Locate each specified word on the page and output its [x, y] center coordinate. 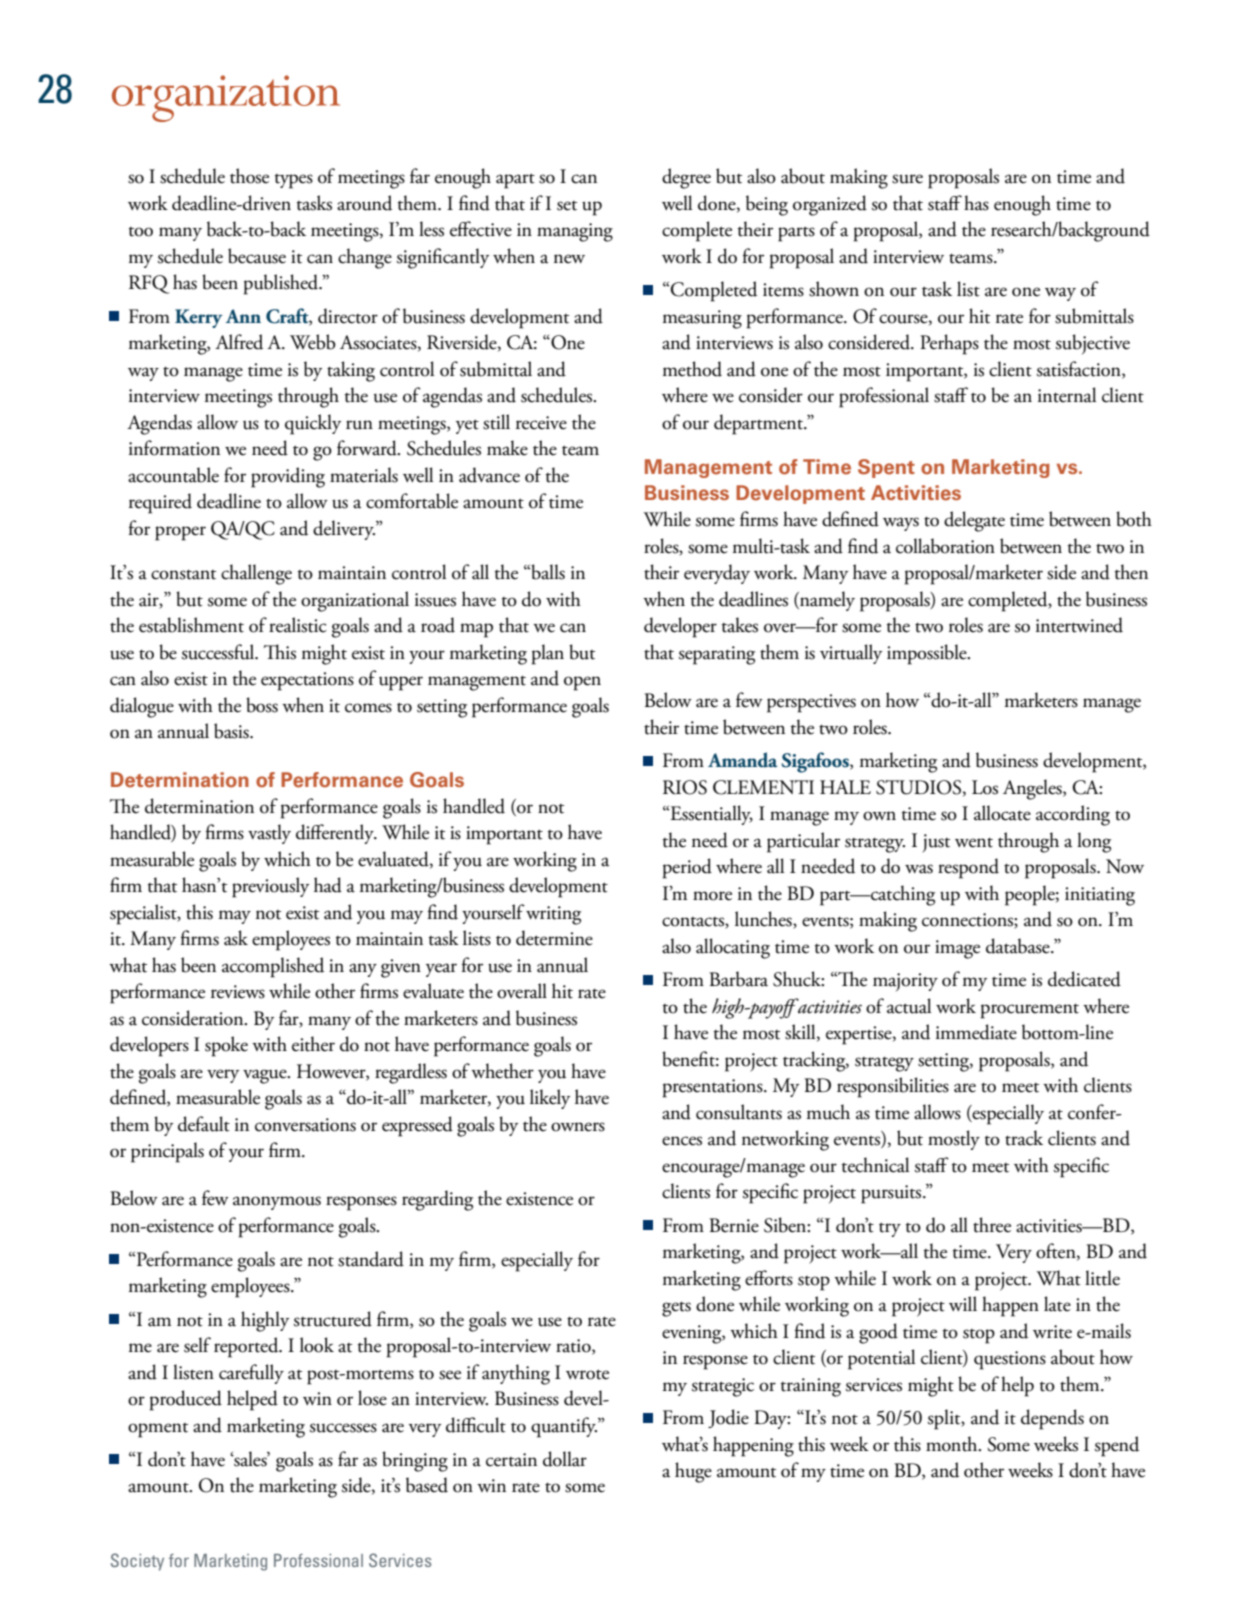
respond [968, 868]
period [687, 868]
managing [575, 232]
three [992, 1225]
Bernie [734, 1225]
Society [137, 1562]
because [257, 256]
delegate [974, 521]
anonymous [277, 1203]
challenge [256, 574]
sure [907, 179]
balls [547, 572]
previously [270, 887]
